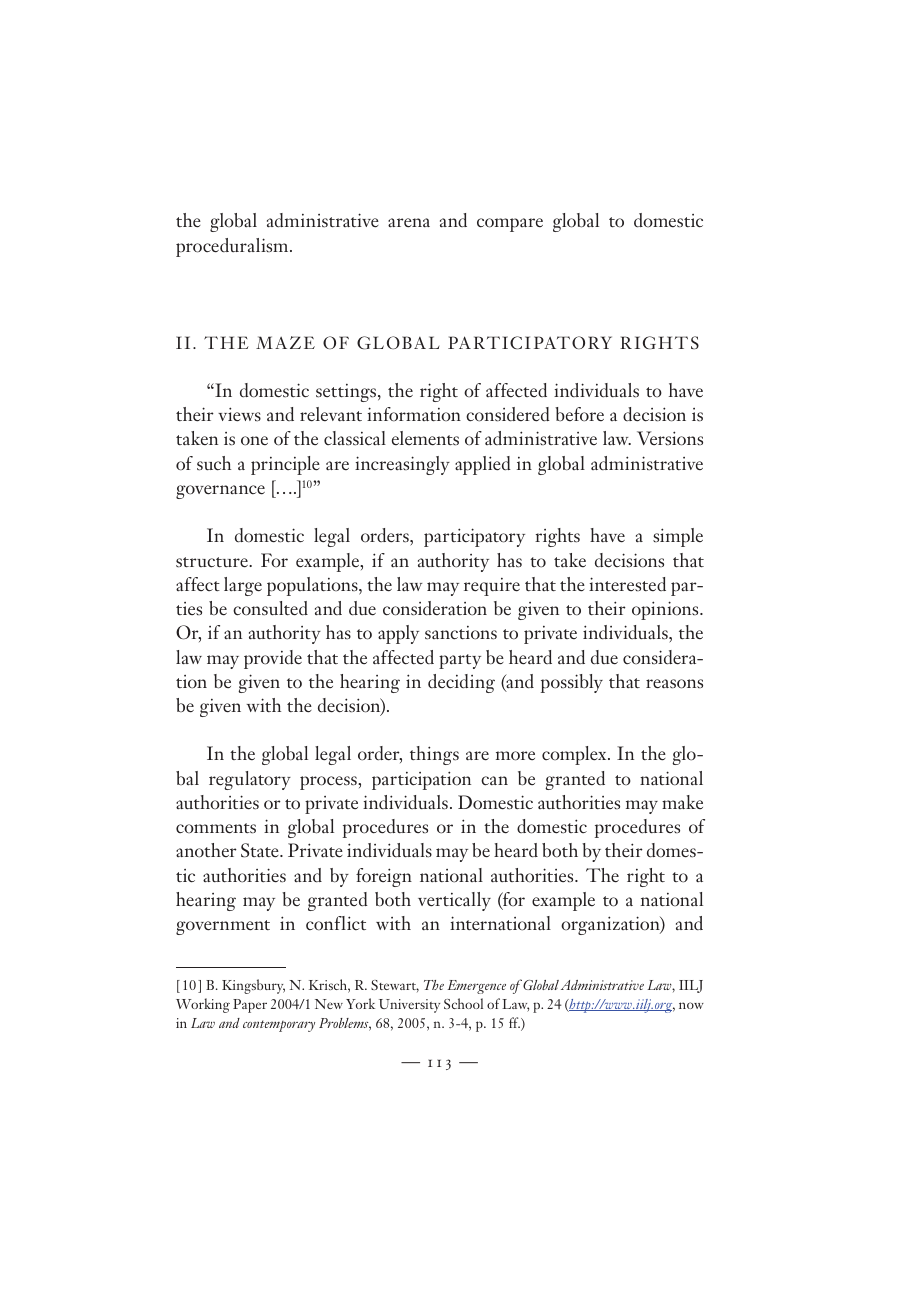 The image size is (924, 1308). Describe the element at coordinates (460, 661) in the screenshot. I see `party` at that location.
